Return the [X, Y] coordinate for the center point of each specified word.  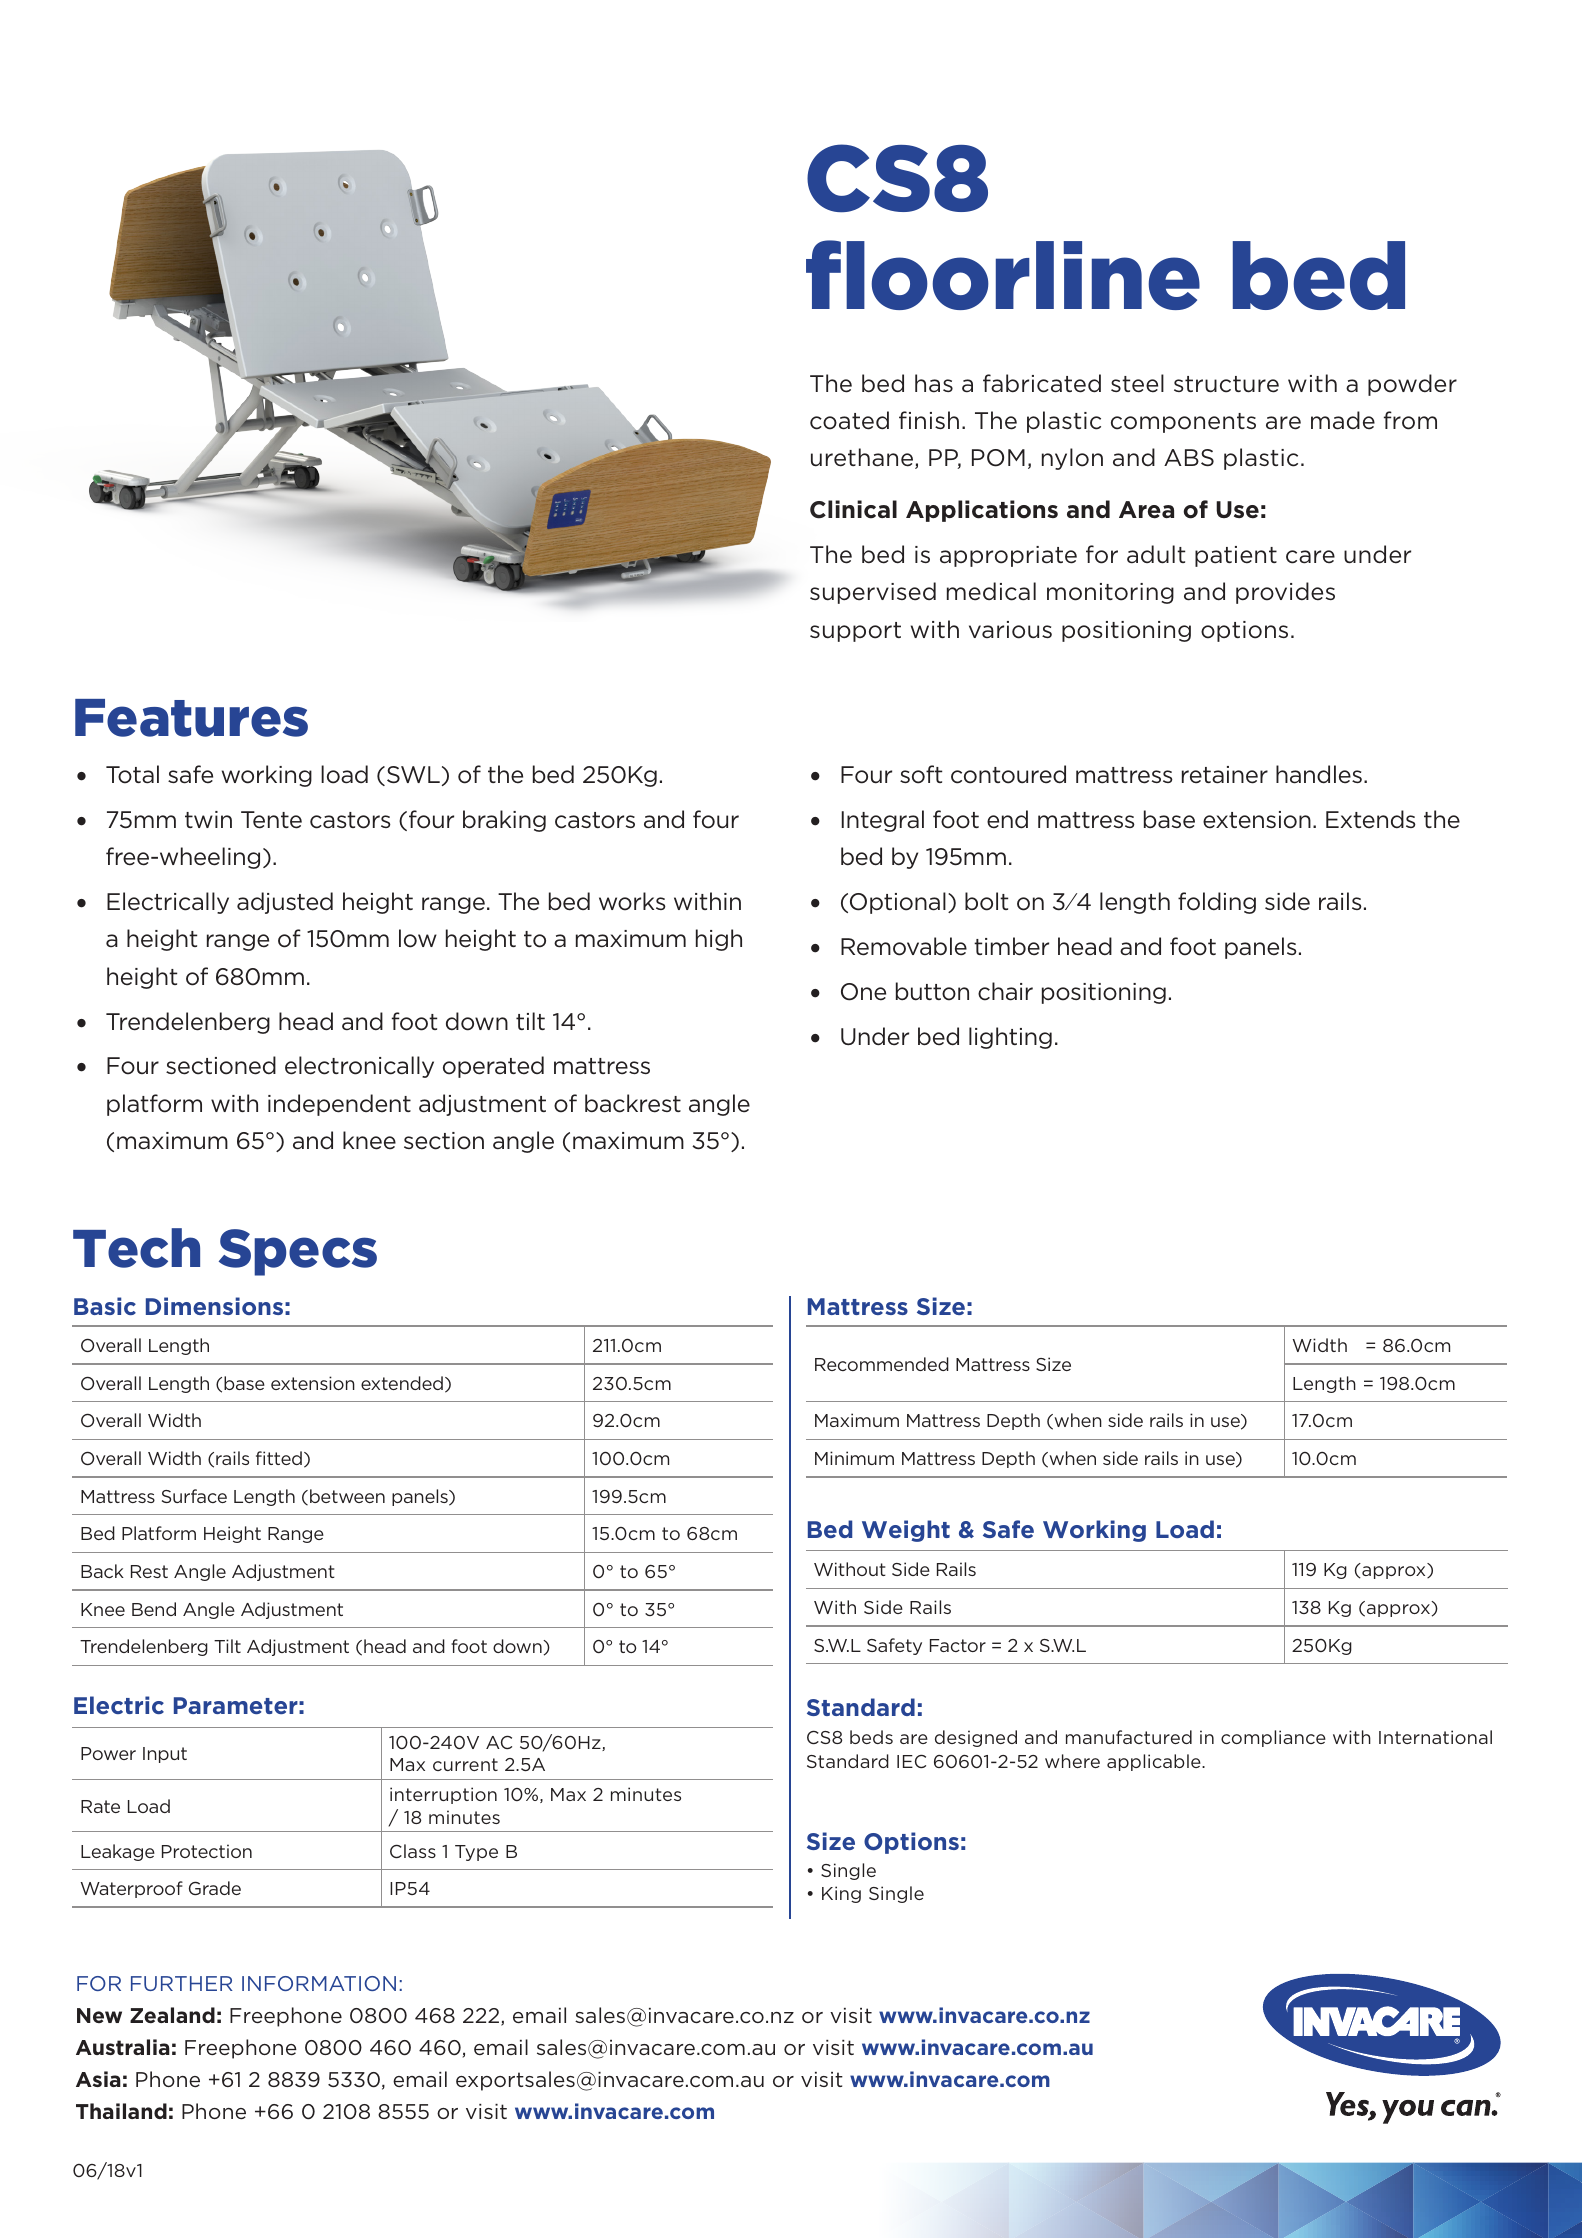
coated [849, 420]
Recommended [882, 1364]
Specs [298, 1252]
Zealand [172, 2015]
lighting [1010, 1038]
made [1343, 420]
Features [191, 718]
